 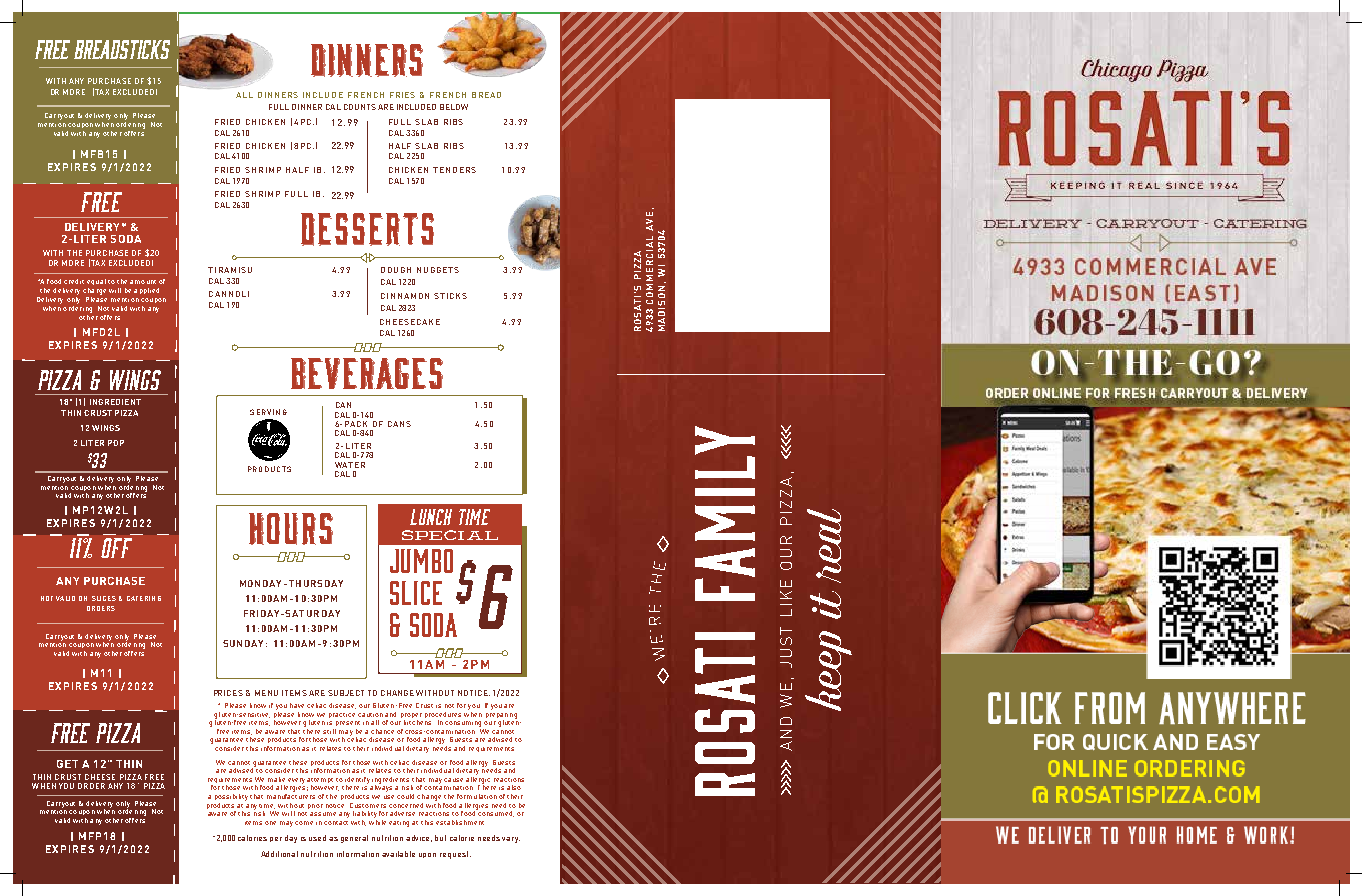 I want to click on CATERING, so click(x=144, y=598).
